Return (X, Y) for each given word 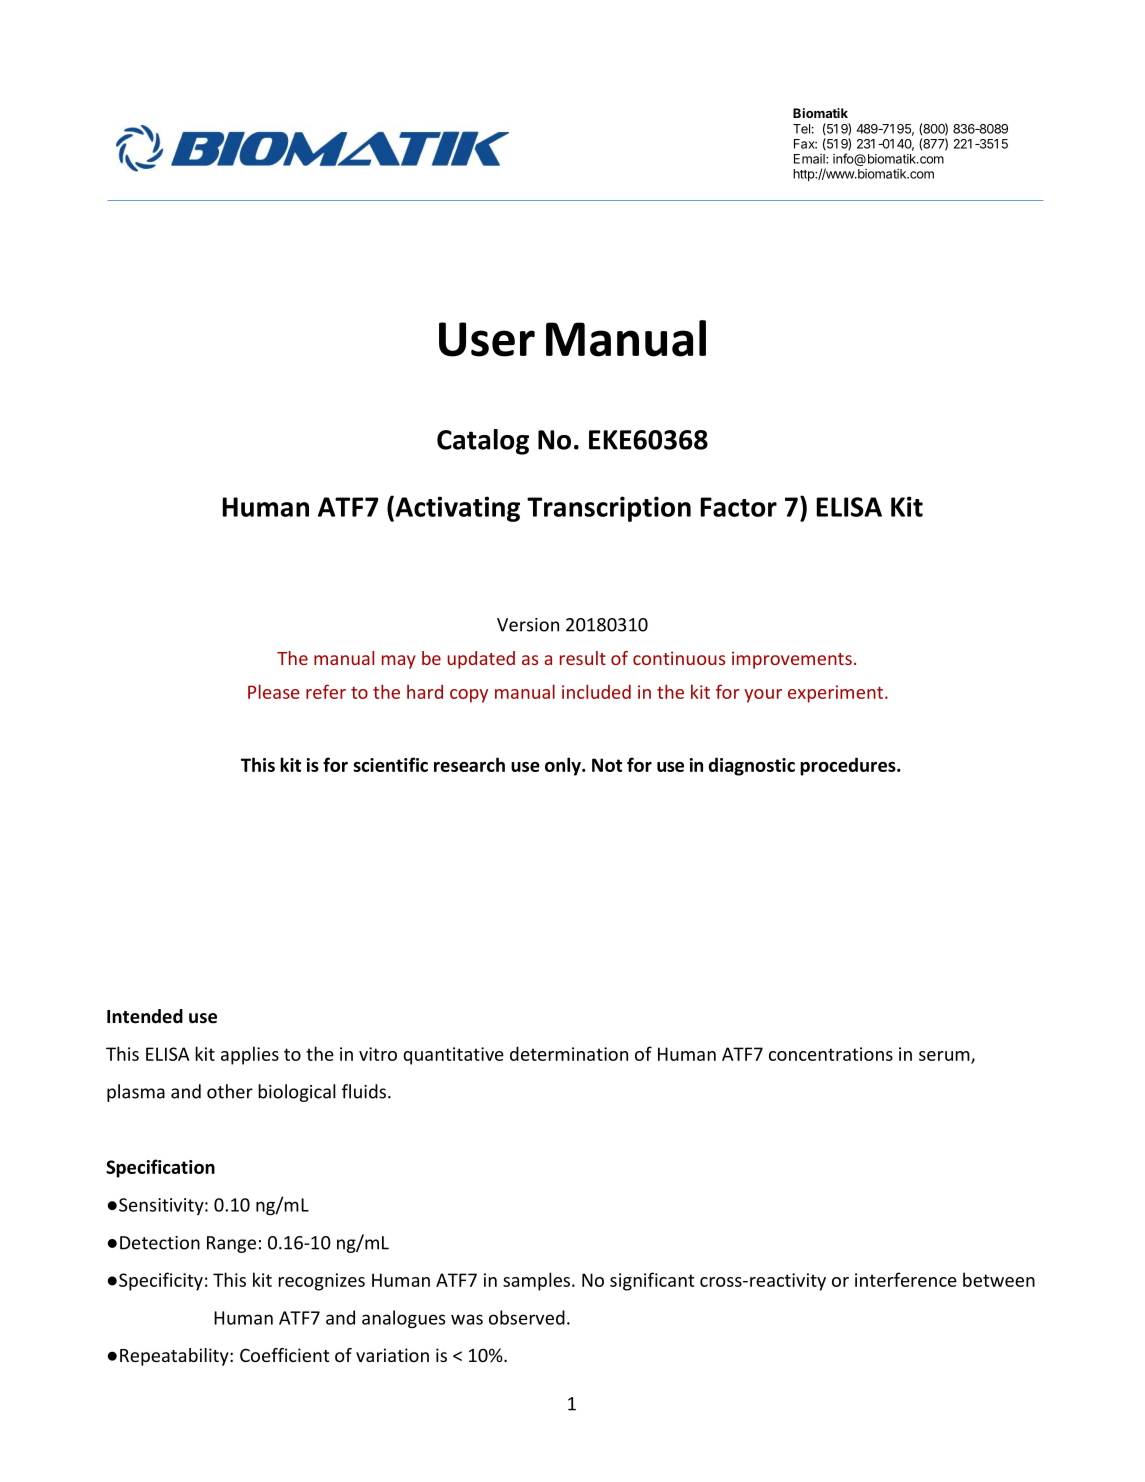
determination (569, 1053)
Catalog (483, 442)
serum (945, 1057)
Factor (739, 507)
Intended (145, 1016)
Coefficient (284, 1355)
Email (810, 159)
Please (274, 691)
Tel (801, 129)
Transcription (609, 509)
